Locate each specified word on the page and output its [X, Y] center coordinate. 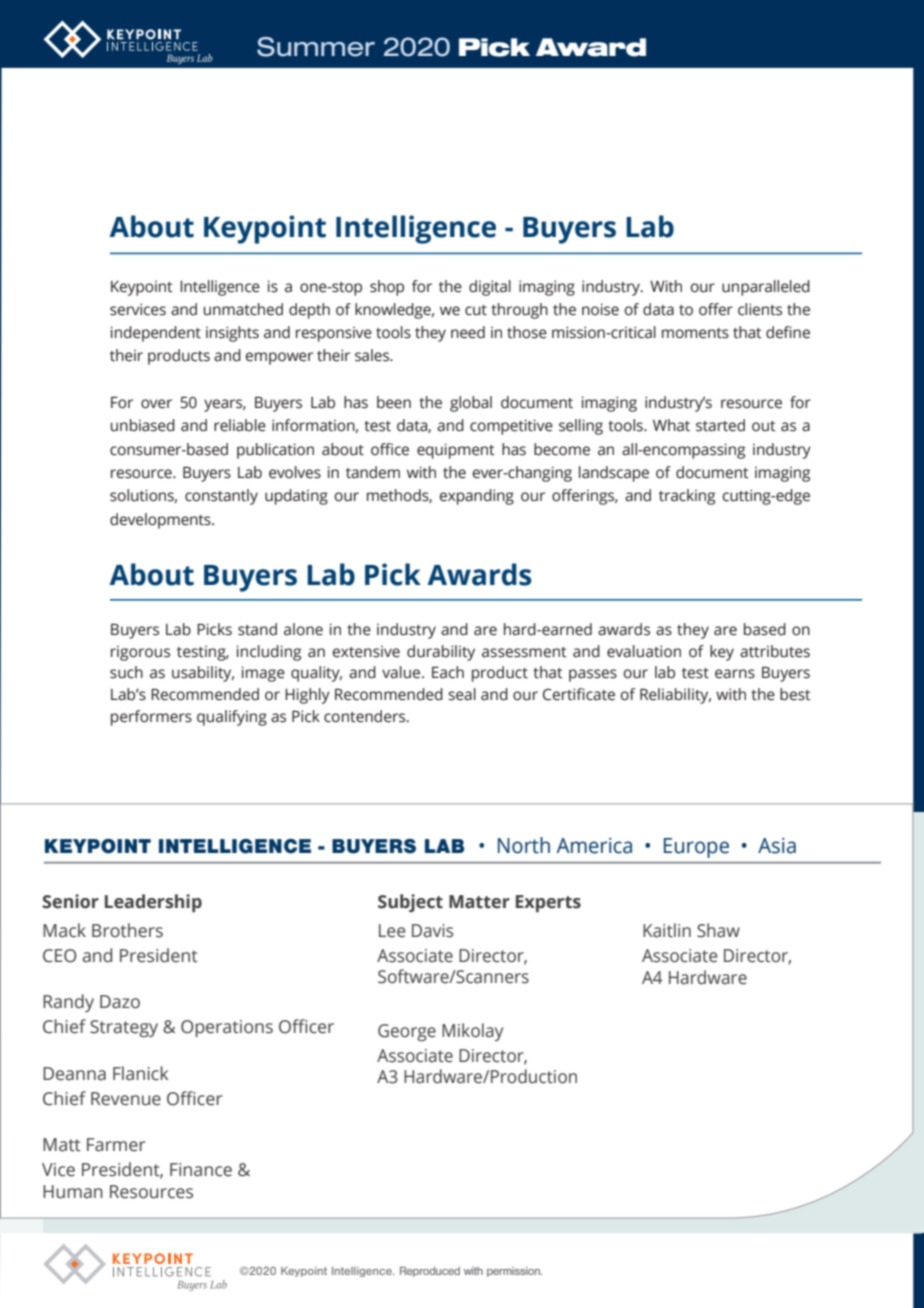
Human [73, 1192]
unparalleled [766, 288]
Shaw [718, 930]
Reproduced [430, 1271]
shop [387, 288]
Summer [316, 47]
